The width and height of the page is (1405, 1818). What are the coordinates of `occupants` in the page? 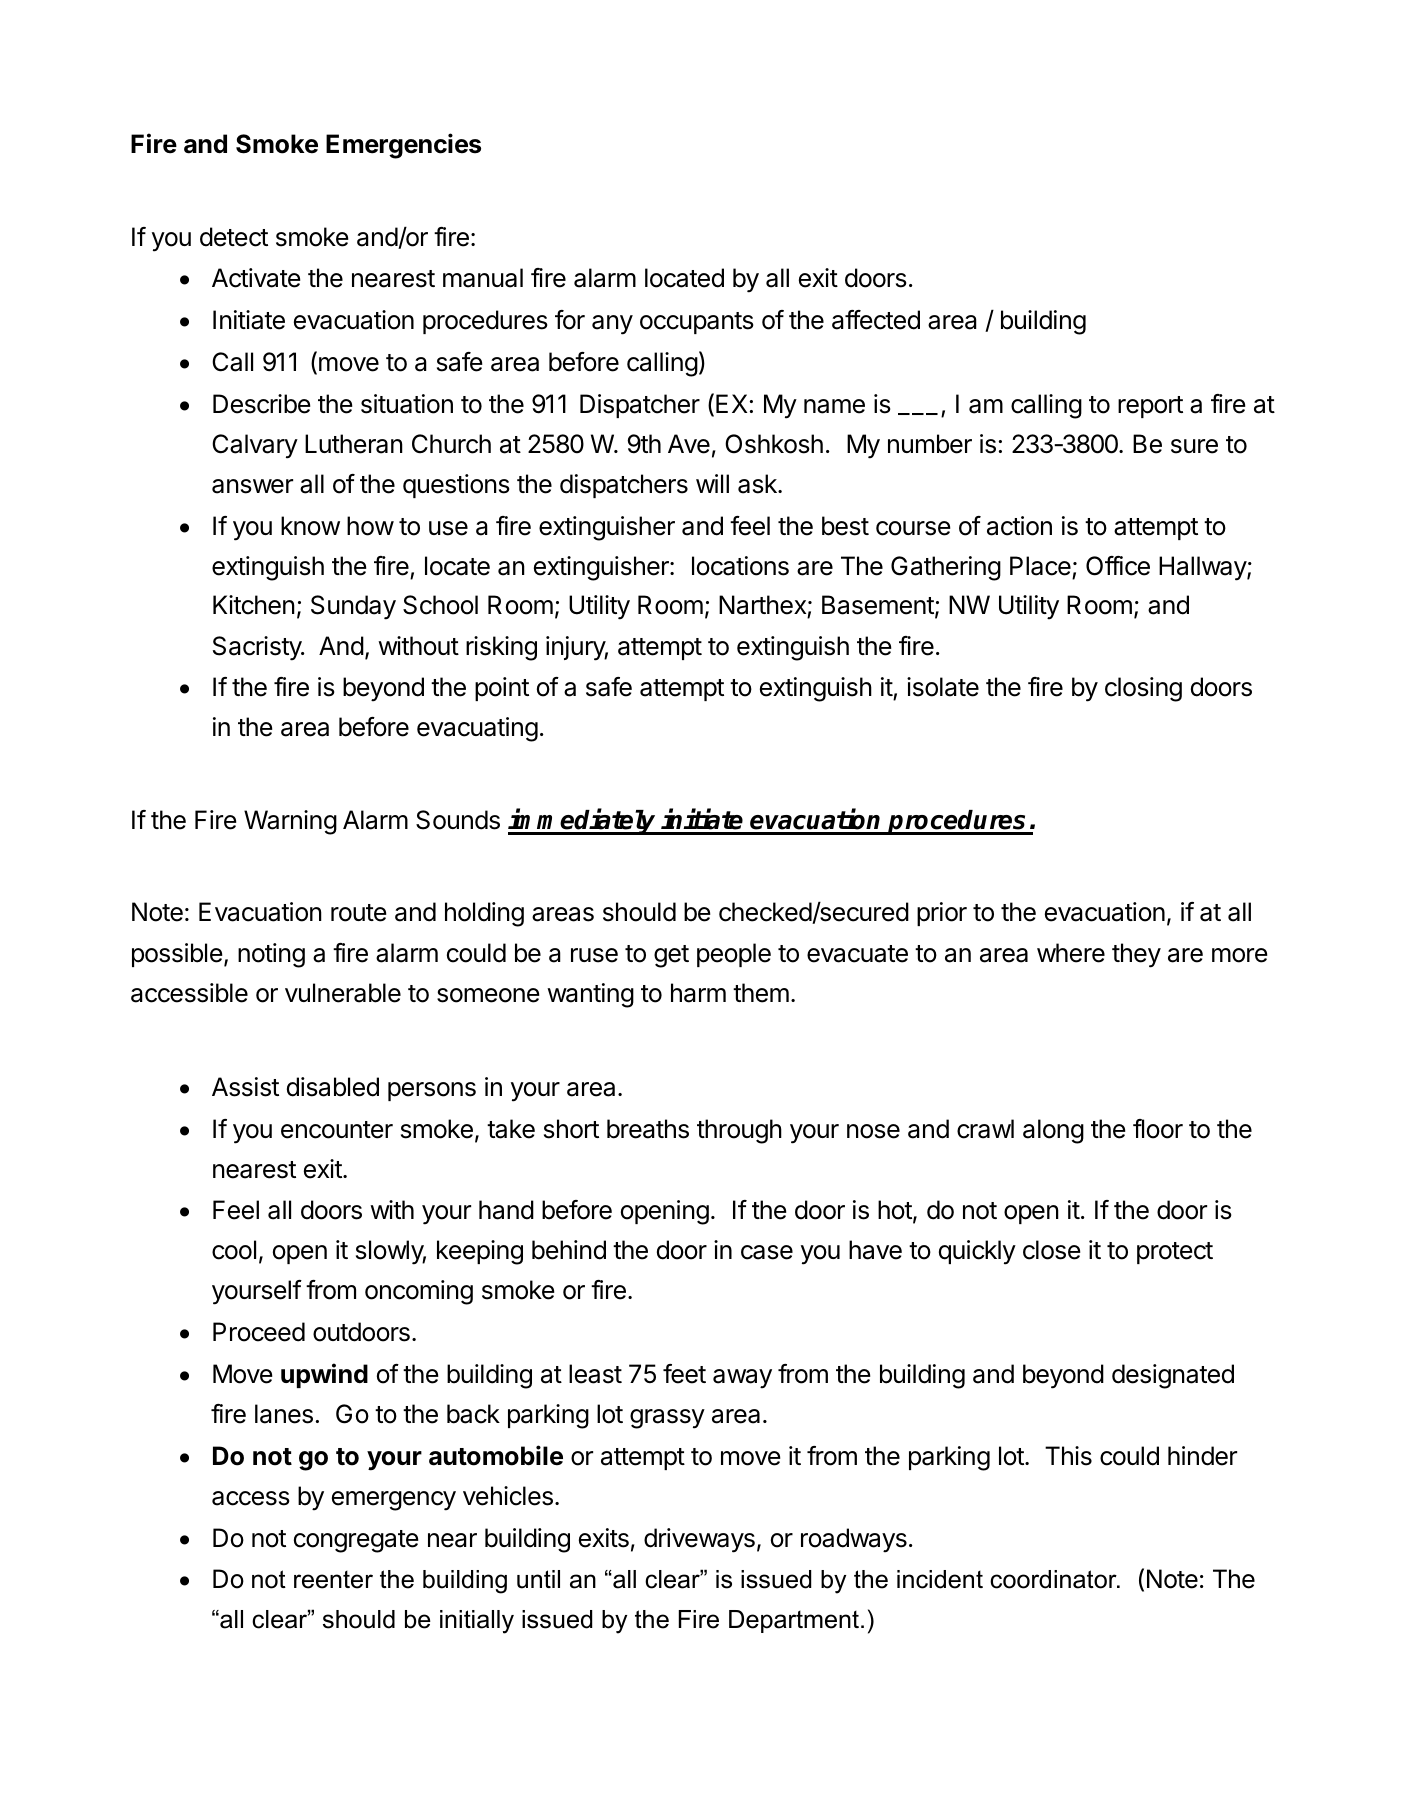 It's located at (697, 323).
